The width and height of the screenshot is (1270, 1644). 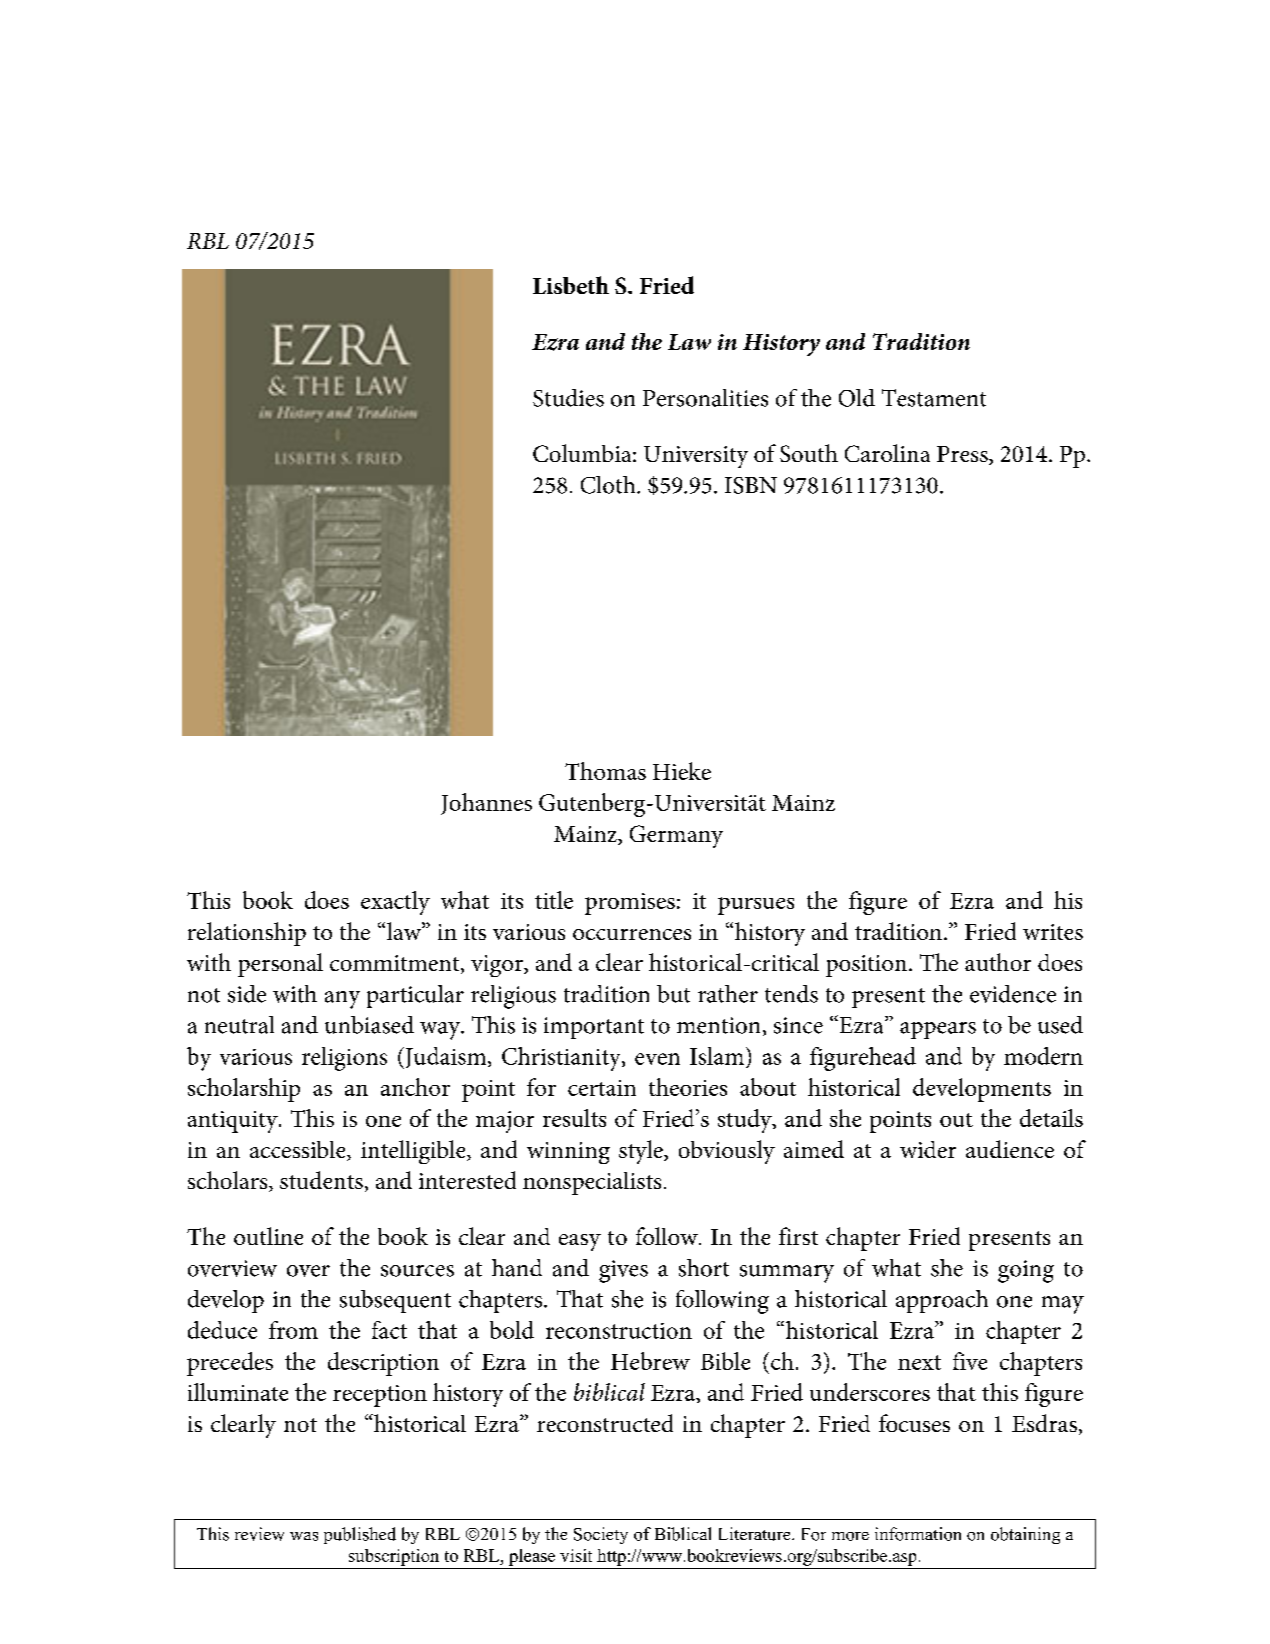 What do you see at coordinates (918, 1534) in the screenshot?
I see `information` at bounding box center [918, 1534].
